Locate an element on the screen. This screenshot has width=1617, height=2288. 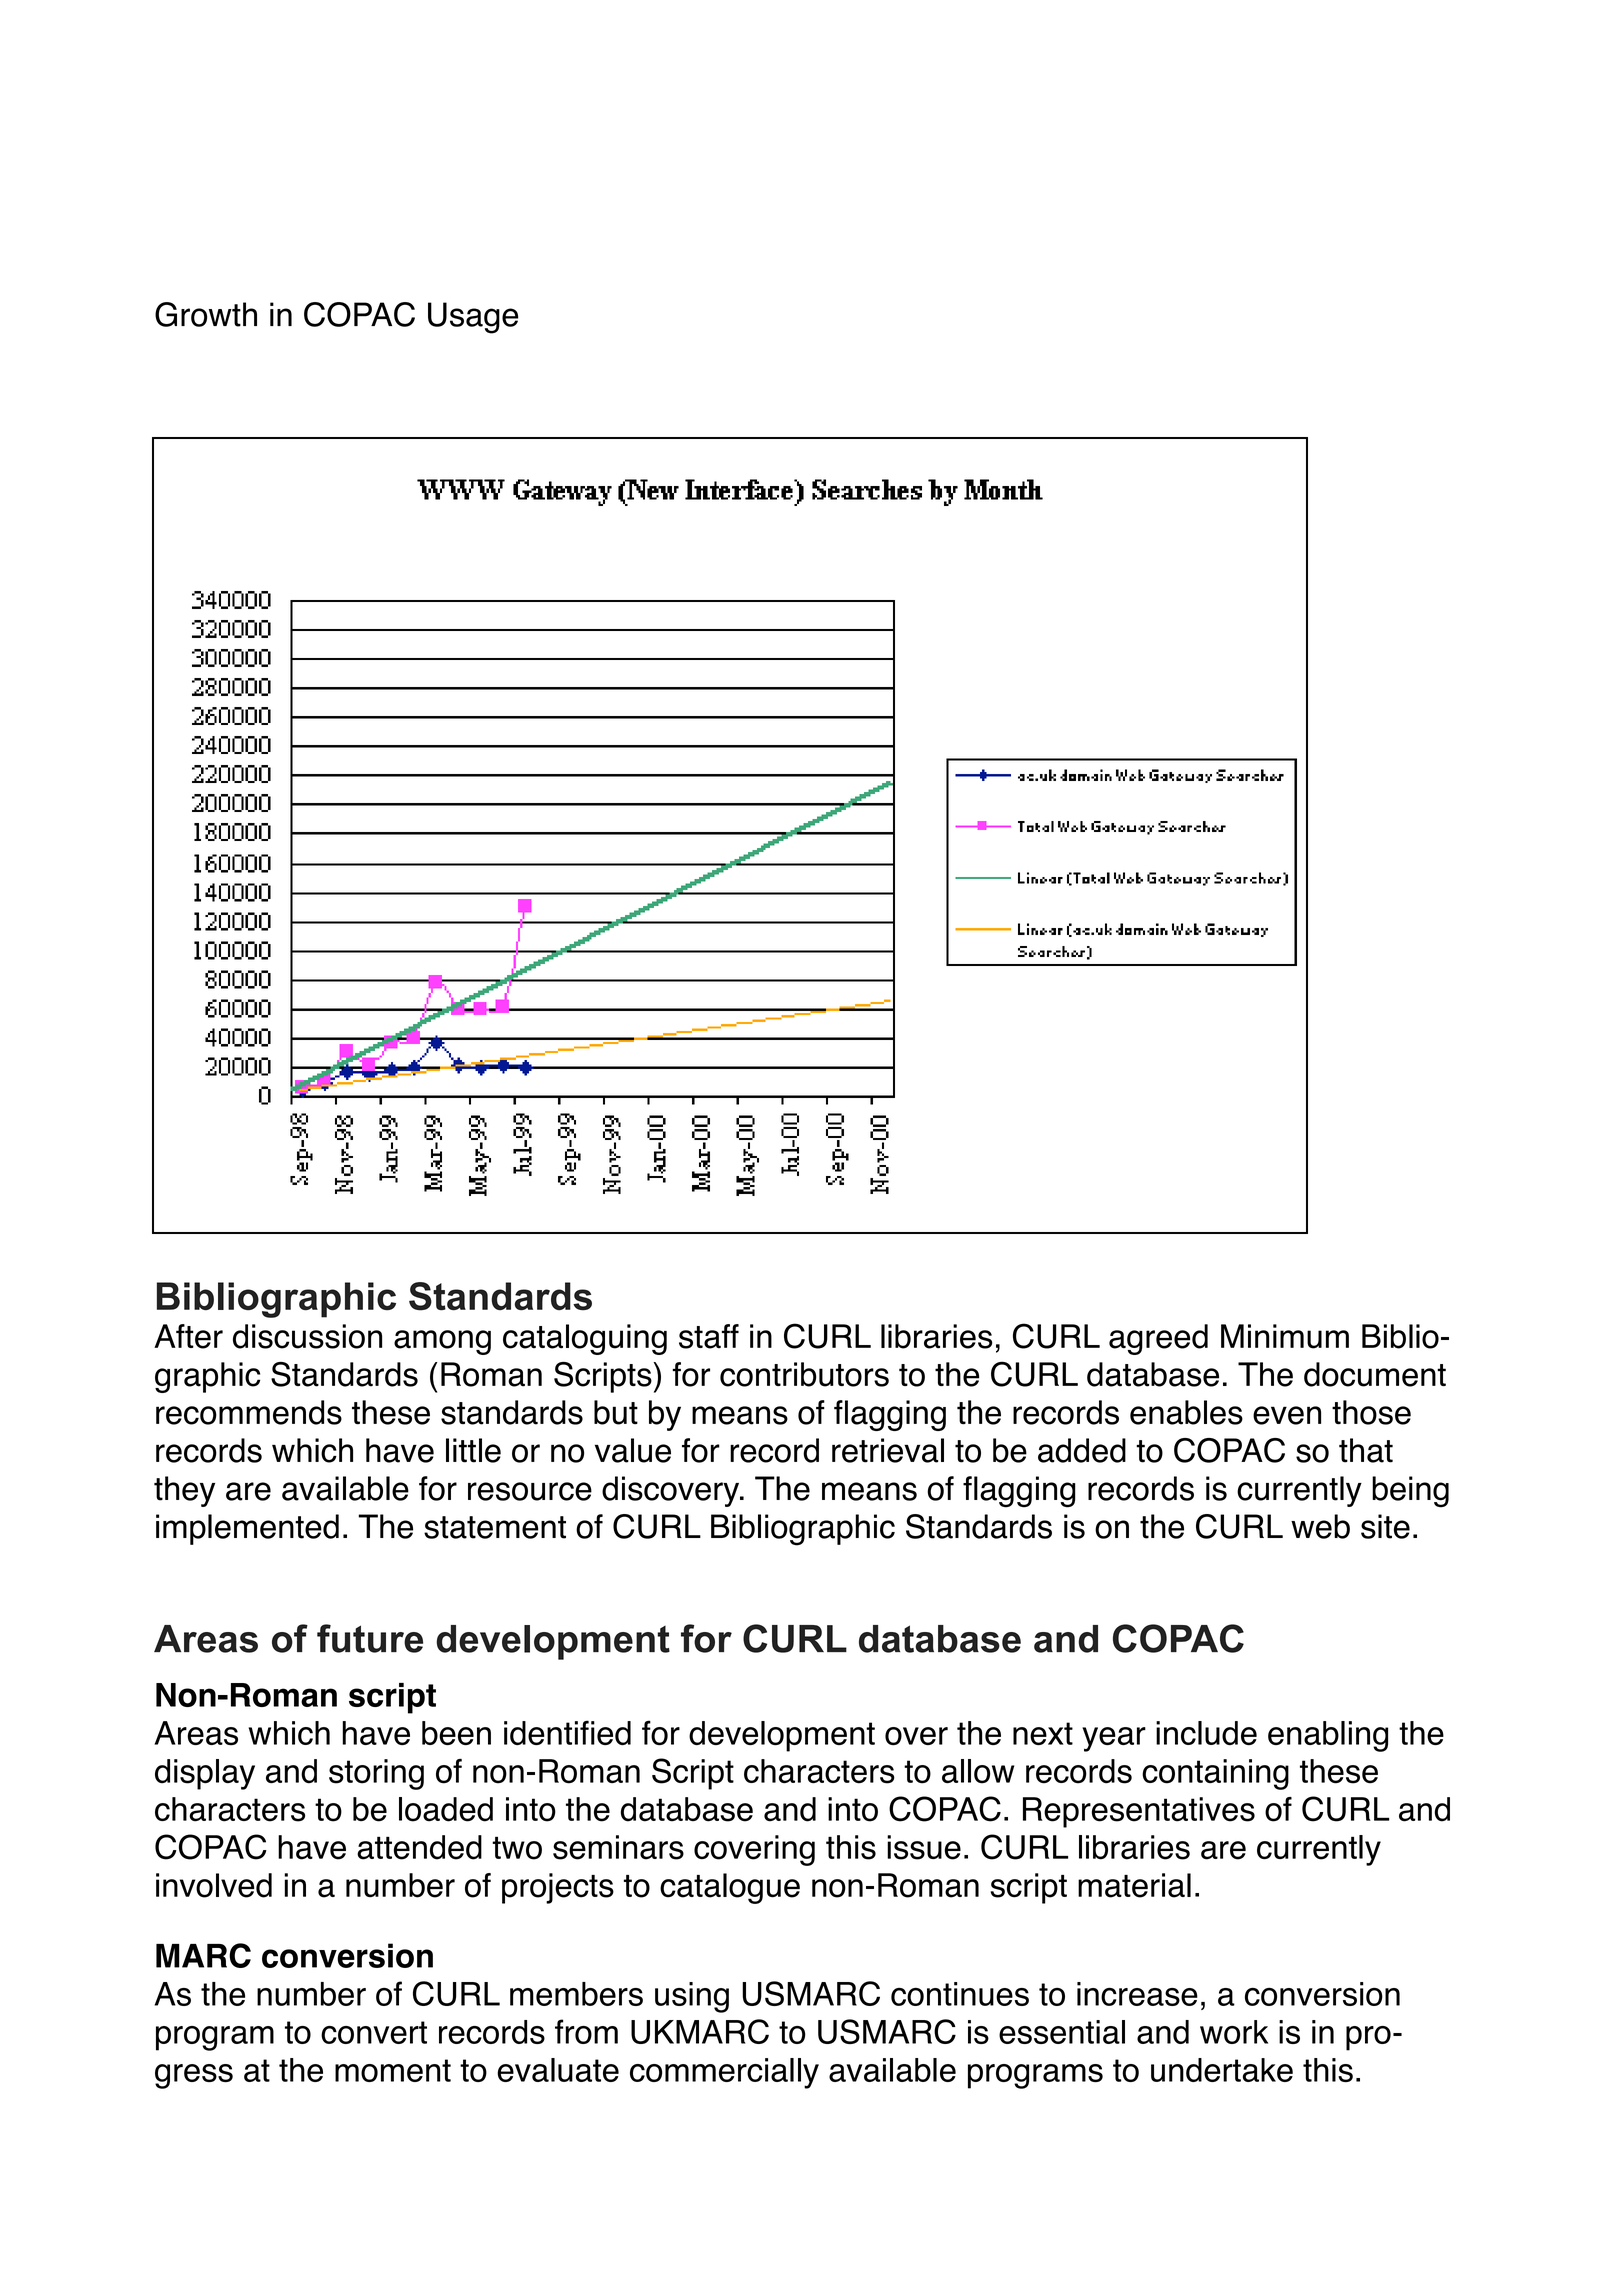
even is located at coordinates (1287, 1415).
